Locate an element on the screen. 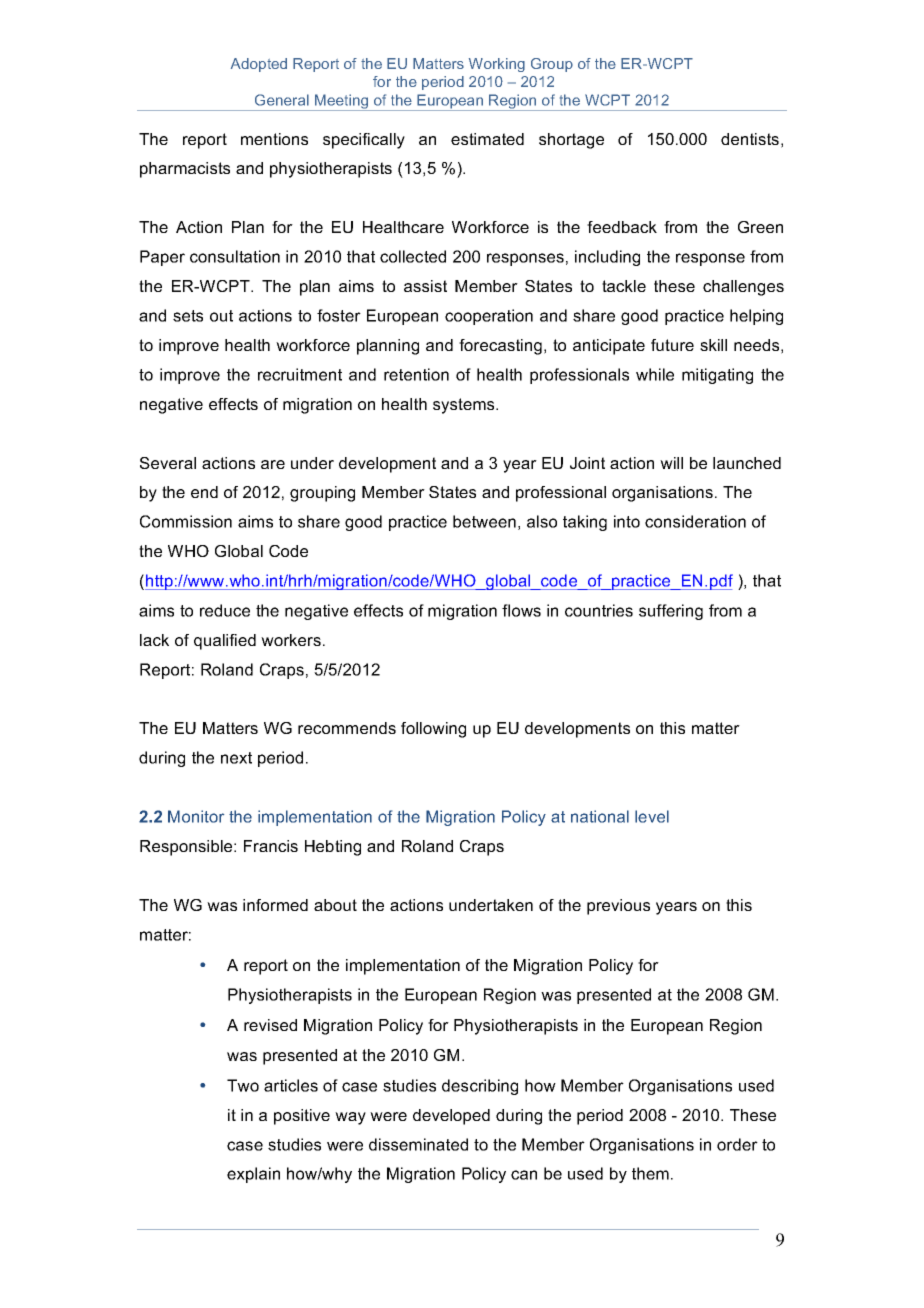 The width and height of the screenshot is (924, 1308). developed is located at coordinates (451, 1117).
